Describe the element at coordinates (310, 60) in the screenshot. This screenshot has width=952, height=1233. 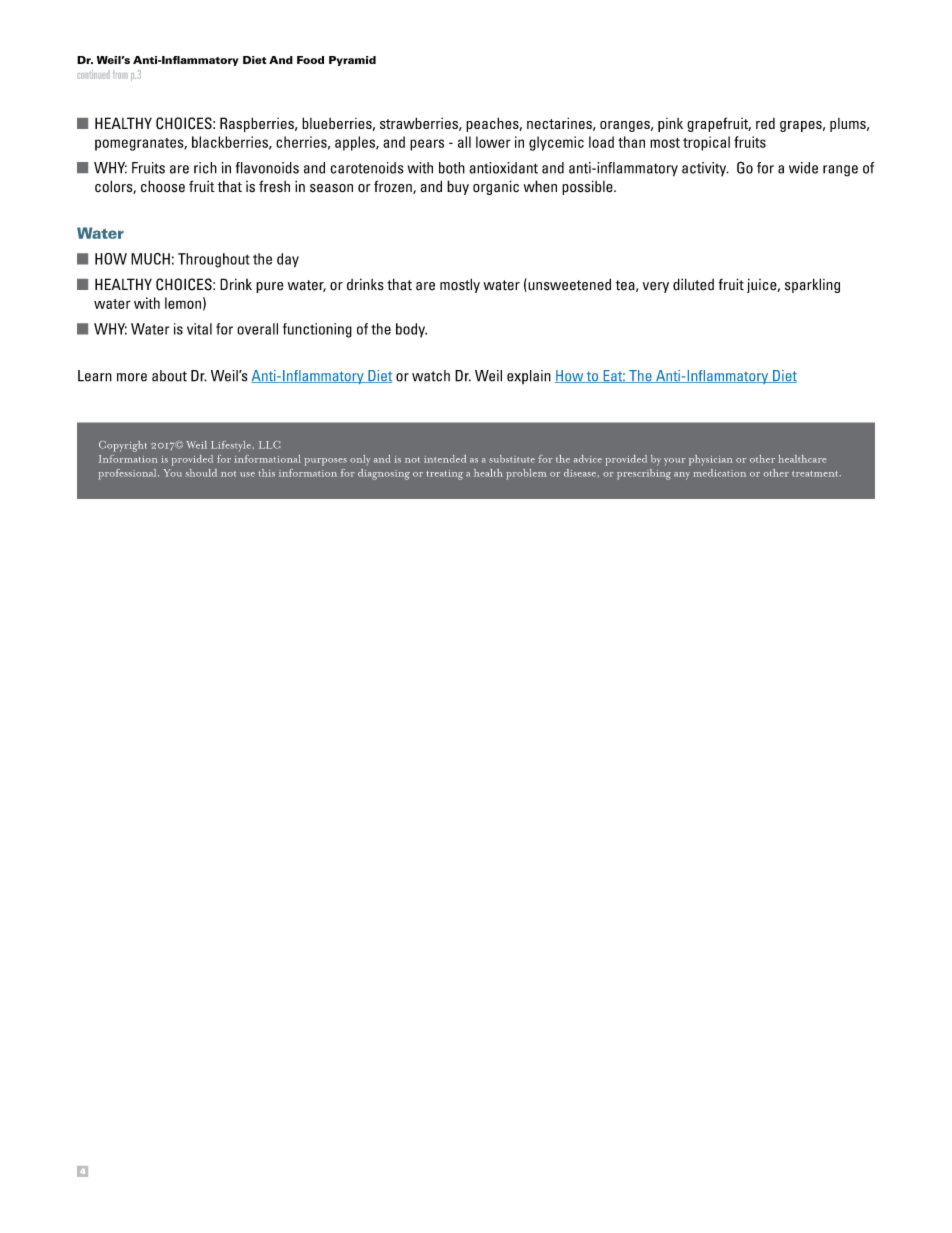
I see `Food` at that location.
